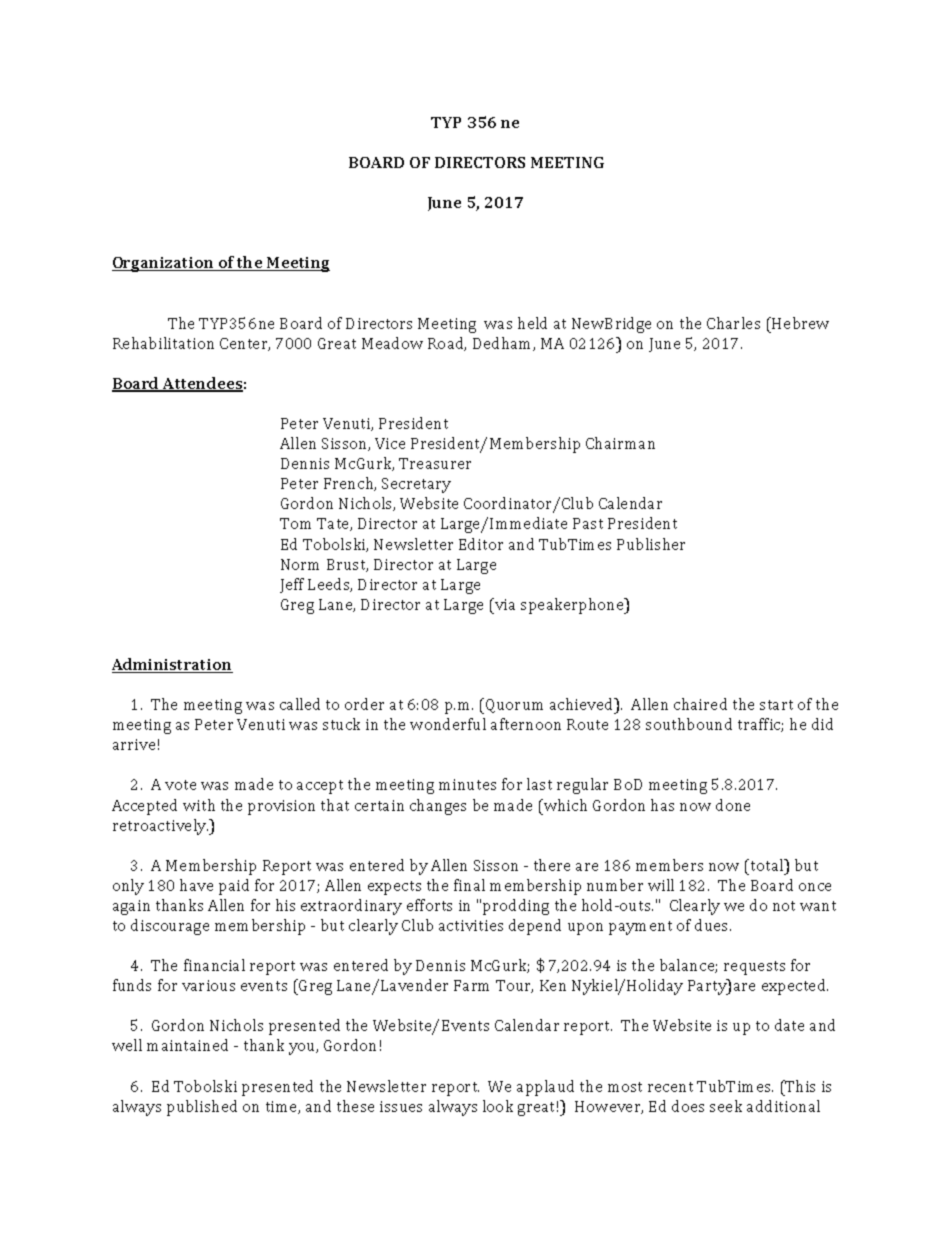 This image has height=1233, width=952. What do you see at coordinates (514, 706) in the image?
I see `Quorum` at bounding box center [514, 706].
